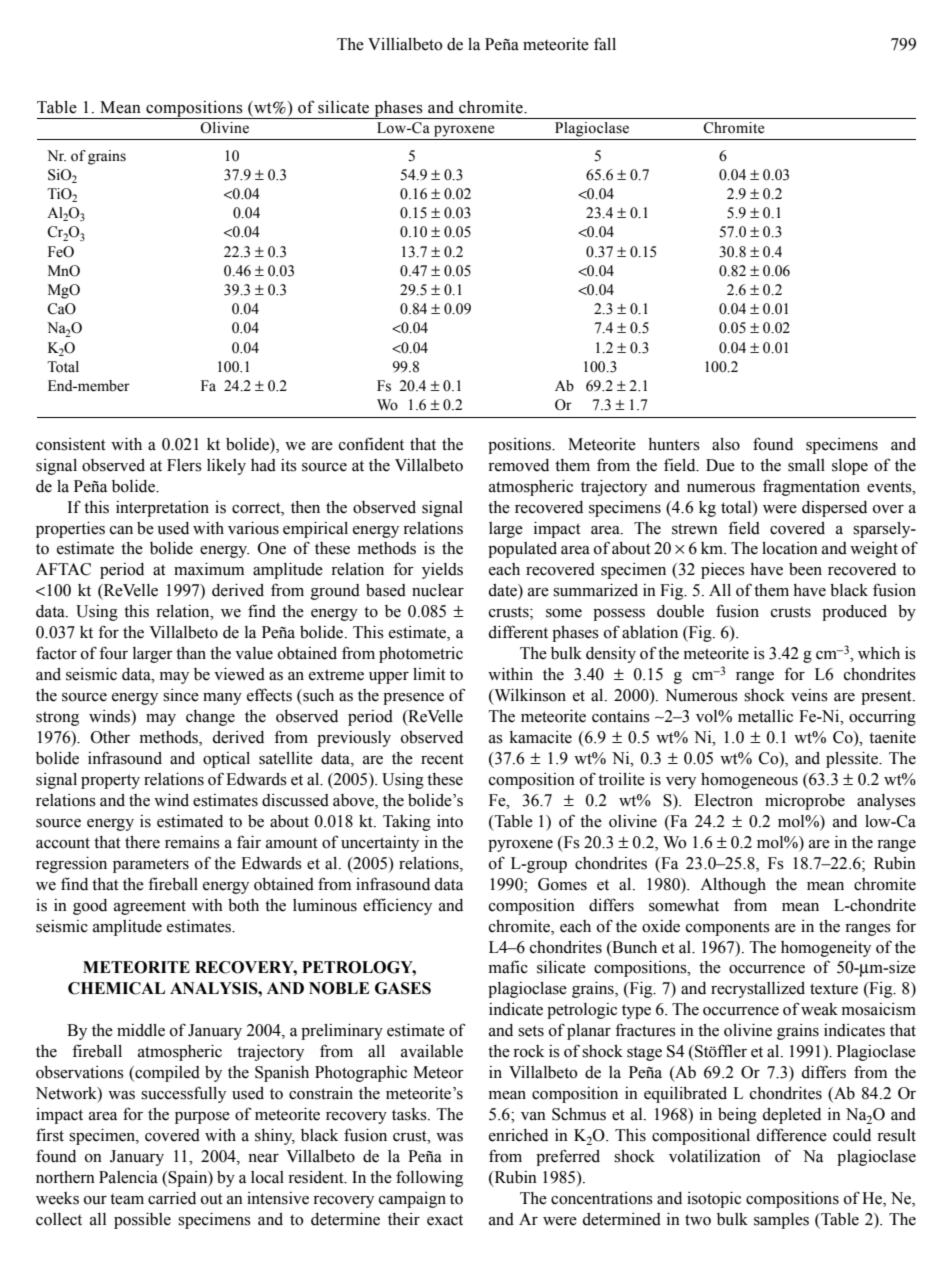  What do you see at coordinates (726, 444) in the screenshot?
I see `also` at bounding box center [726, 444].
